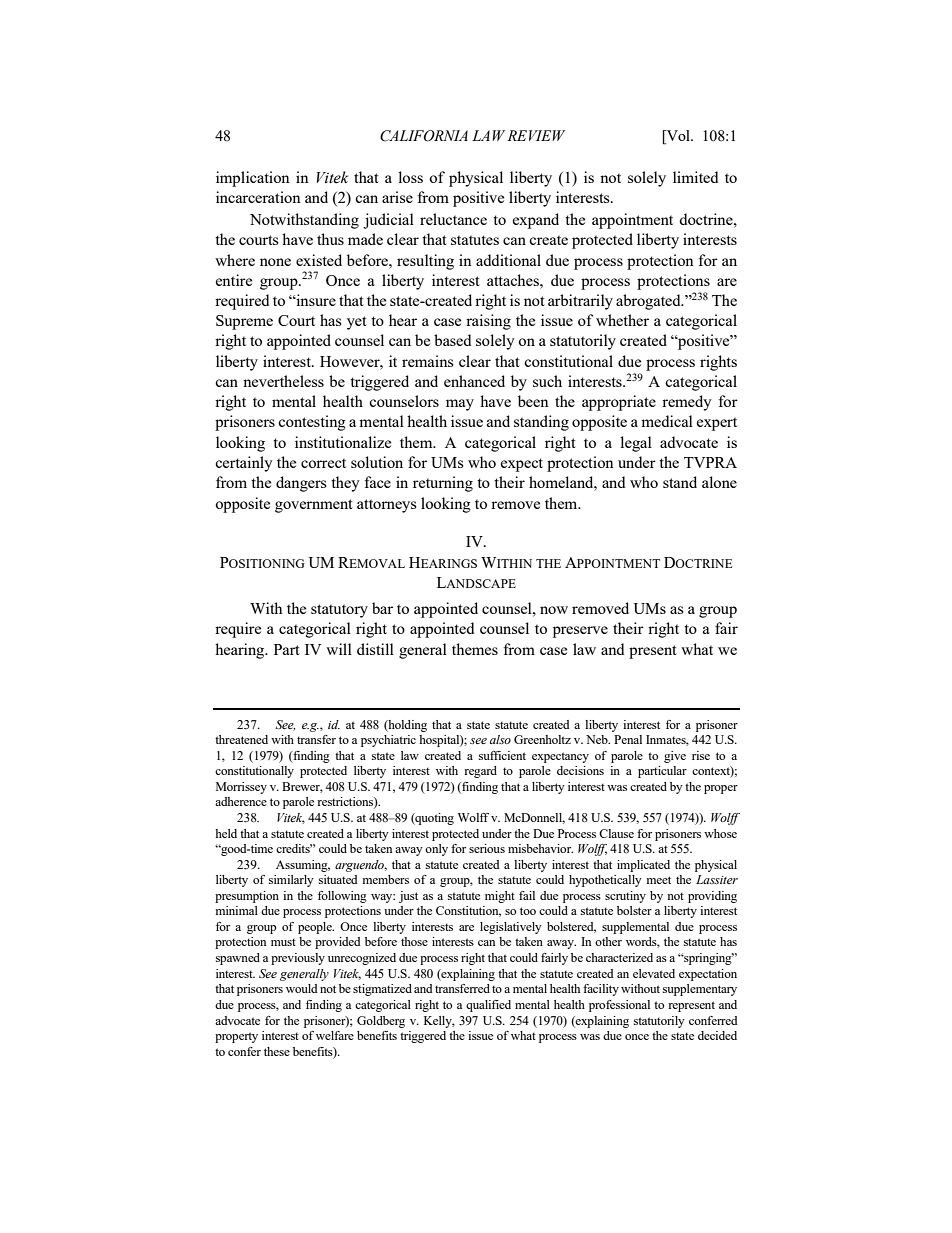 The image size is (952, 1233). What do you see at coordinates (636, 444) in the page?
I see `legal` at bounding box center [636, 444].
